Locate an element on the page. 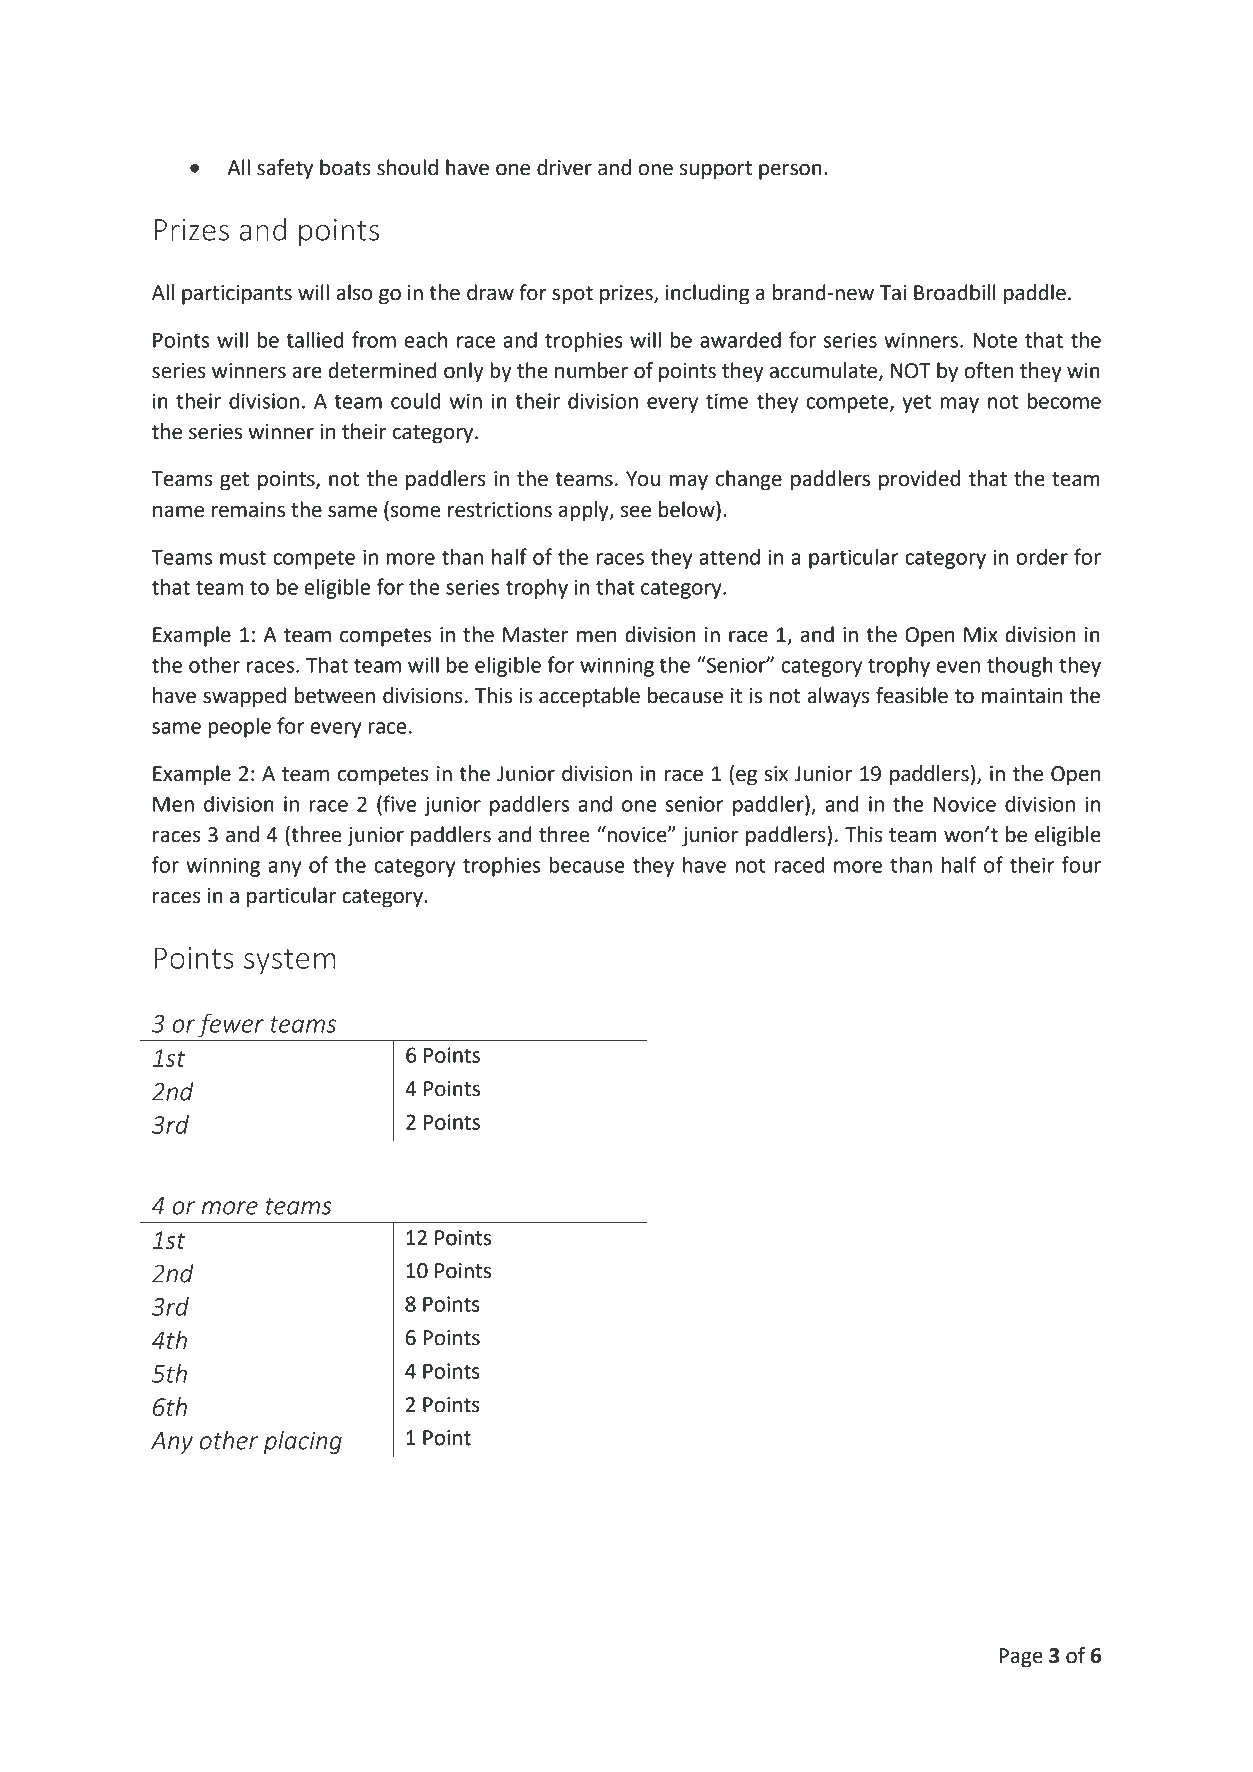  four is located at coordinates (1081, 864).
